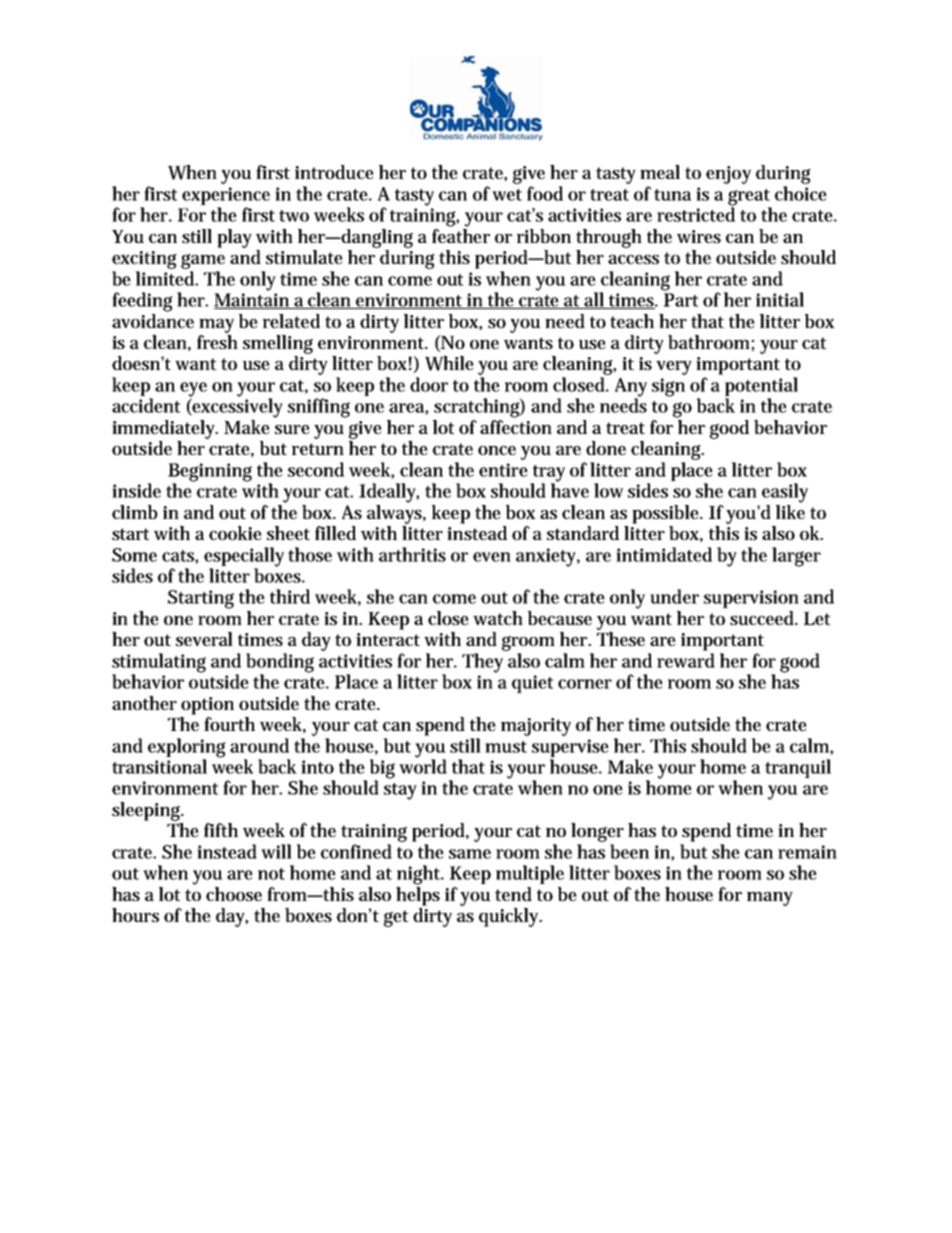 The image size is (952, 1233). Describe the element at coordinates (796, 557) in the screenshot. I see `larger` at that location.
